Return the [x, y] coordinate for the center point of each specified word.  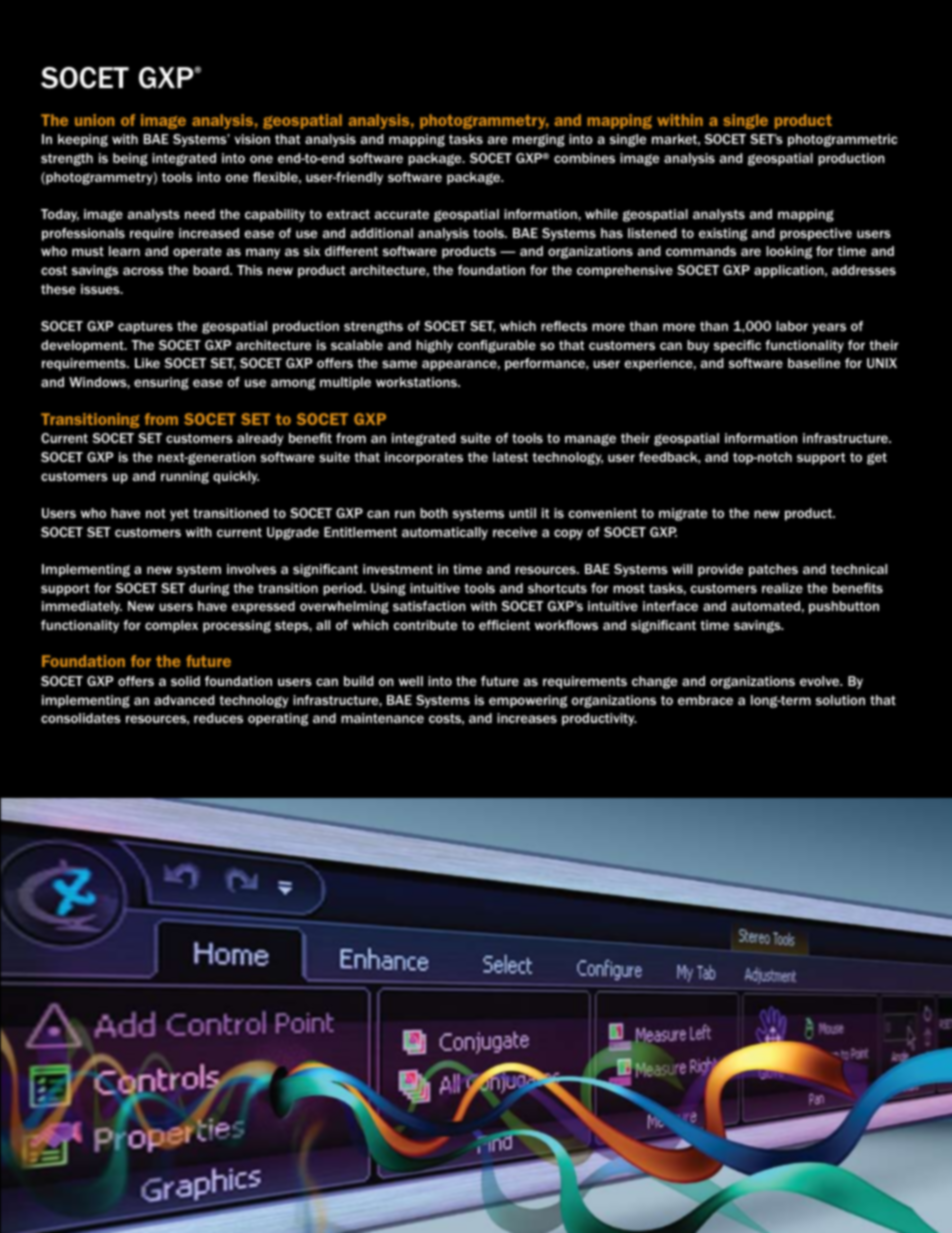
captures [145, 328]
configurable [497, 346]
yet [179, 514]
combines [584, 158]
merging [539, 140]
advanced [184, 700]
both [434, 513]
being [130, 159]
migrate [683, 514]
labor [792, 326]
